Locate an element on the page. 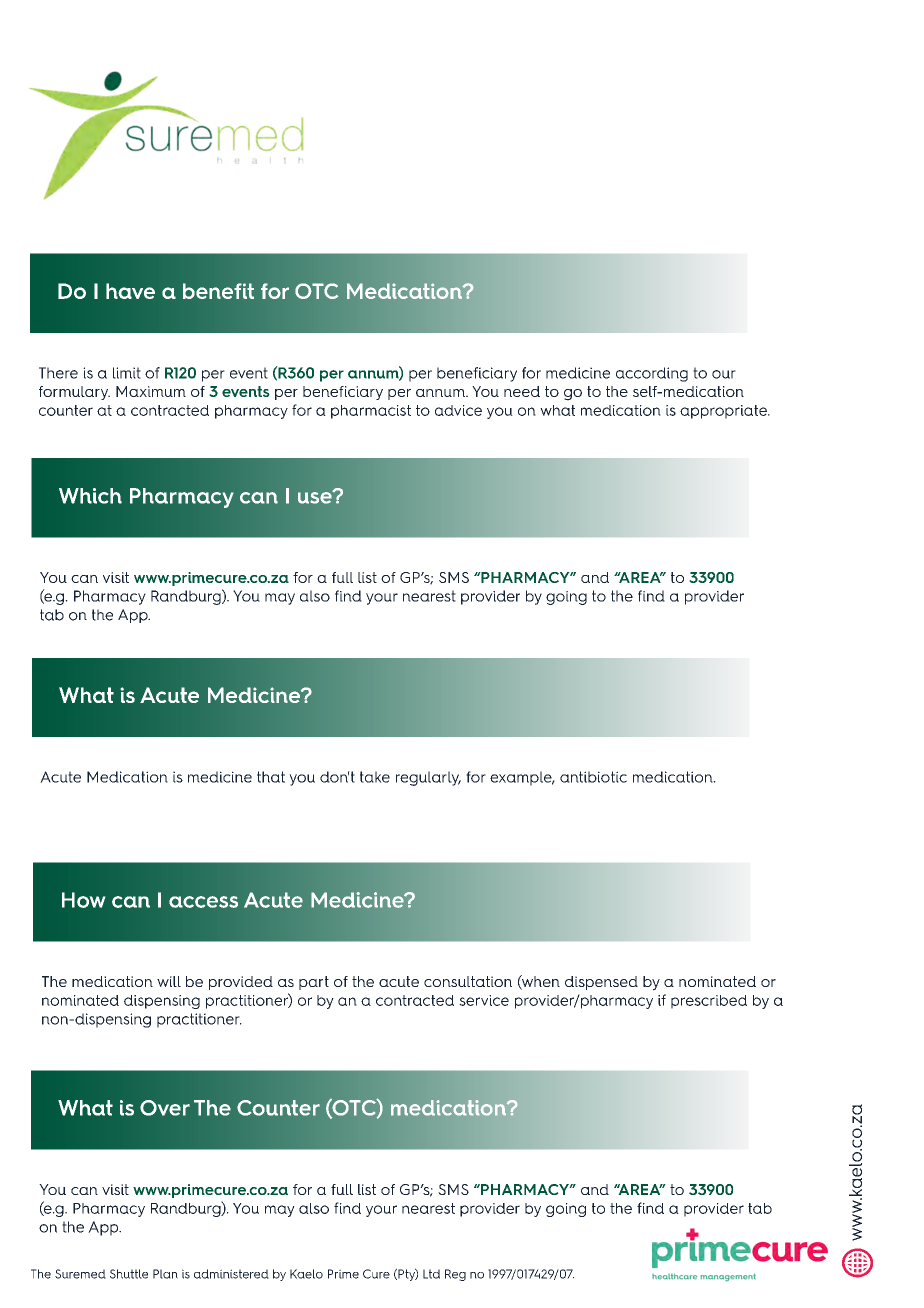  prescribed is located at coordinates (709, 1002).
